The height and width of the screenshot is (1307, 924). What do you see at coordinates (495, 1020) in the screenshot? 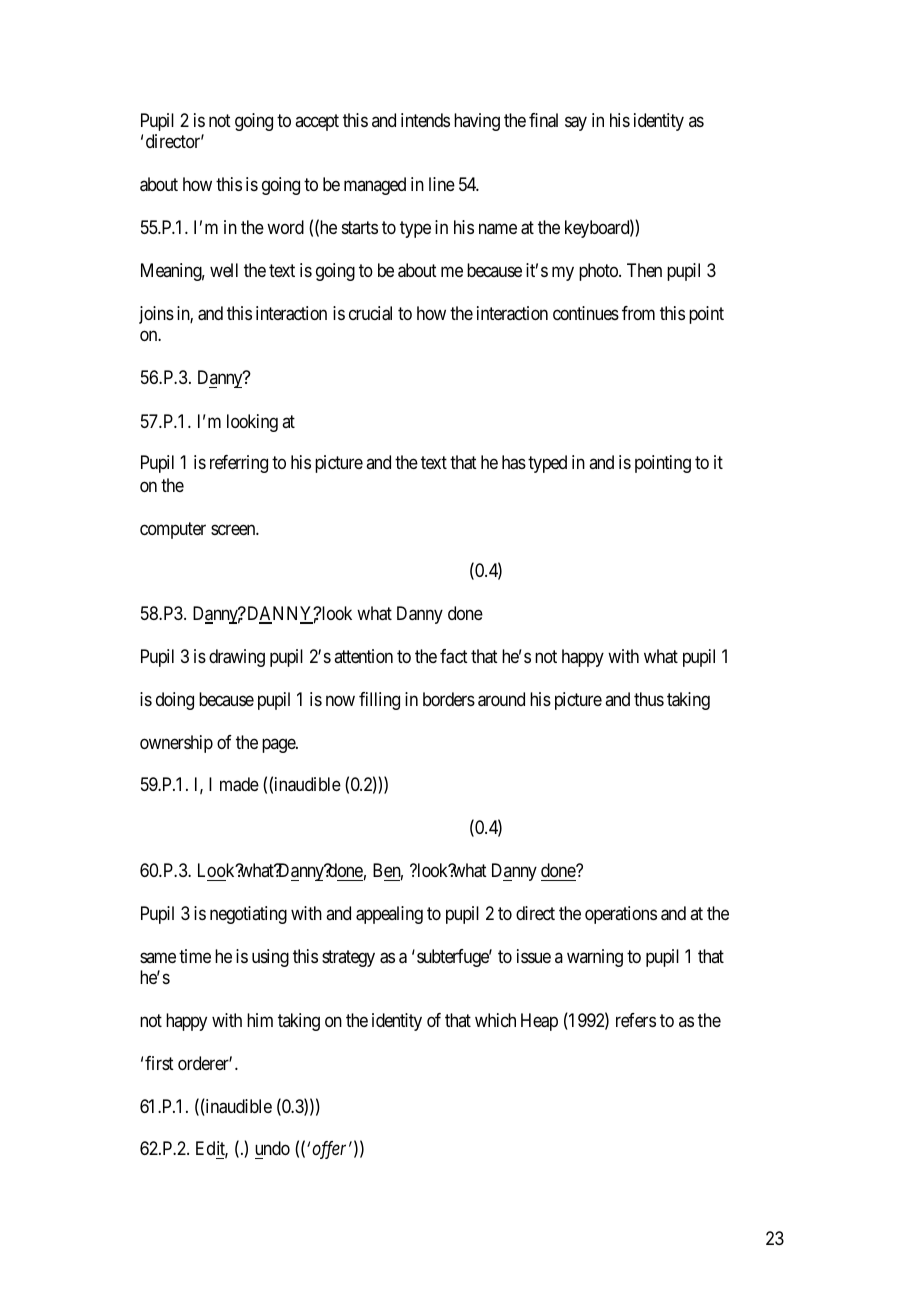
I see `which` at bounding box center [495, 1020].
